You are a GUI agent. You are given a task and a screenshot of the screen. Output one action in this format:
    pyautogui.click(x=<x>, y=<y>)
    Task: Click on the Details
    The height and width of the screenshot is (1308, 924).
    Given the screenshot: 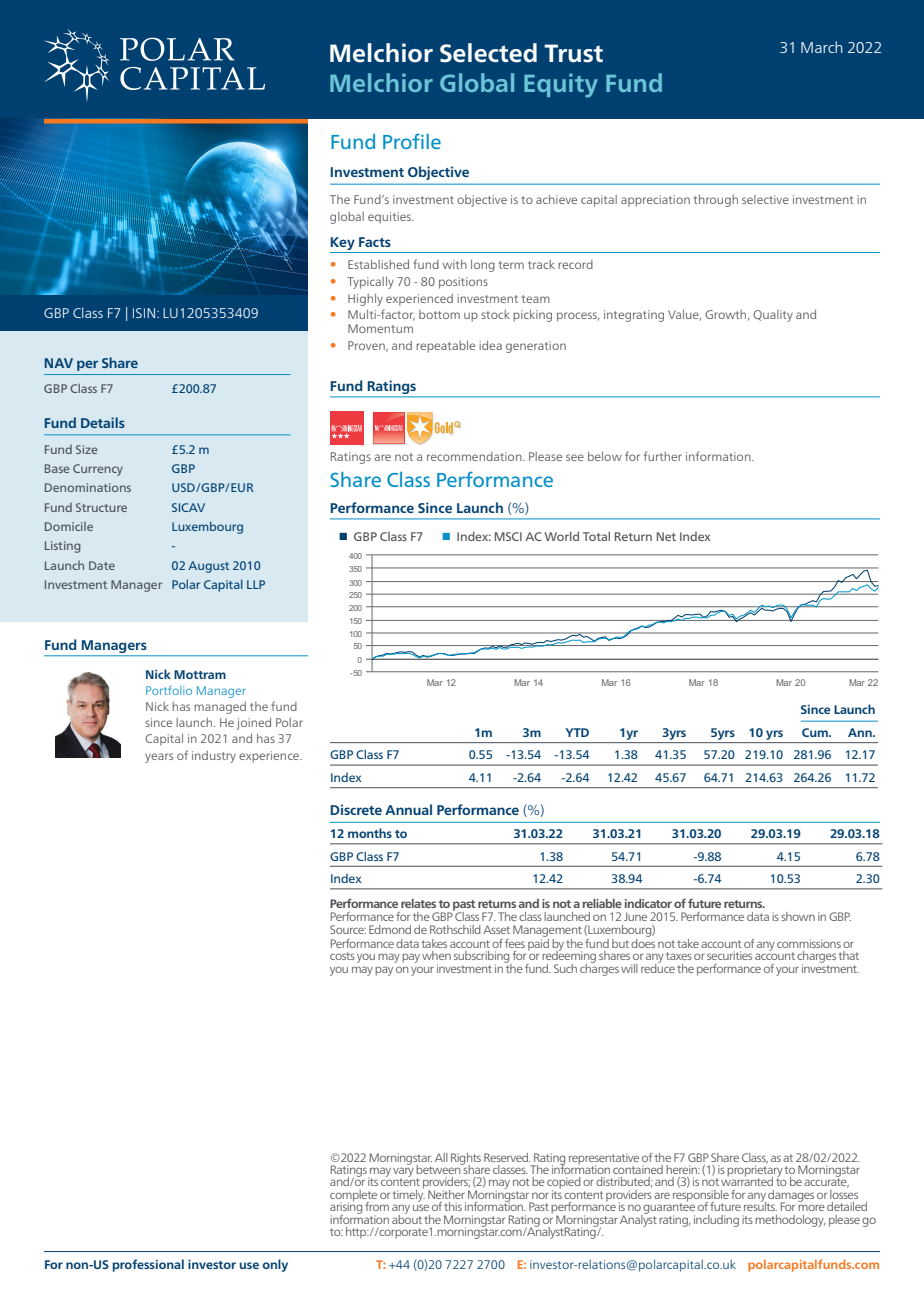 What is the action you would take?
    pyautogui.click(x=103, y=422)
